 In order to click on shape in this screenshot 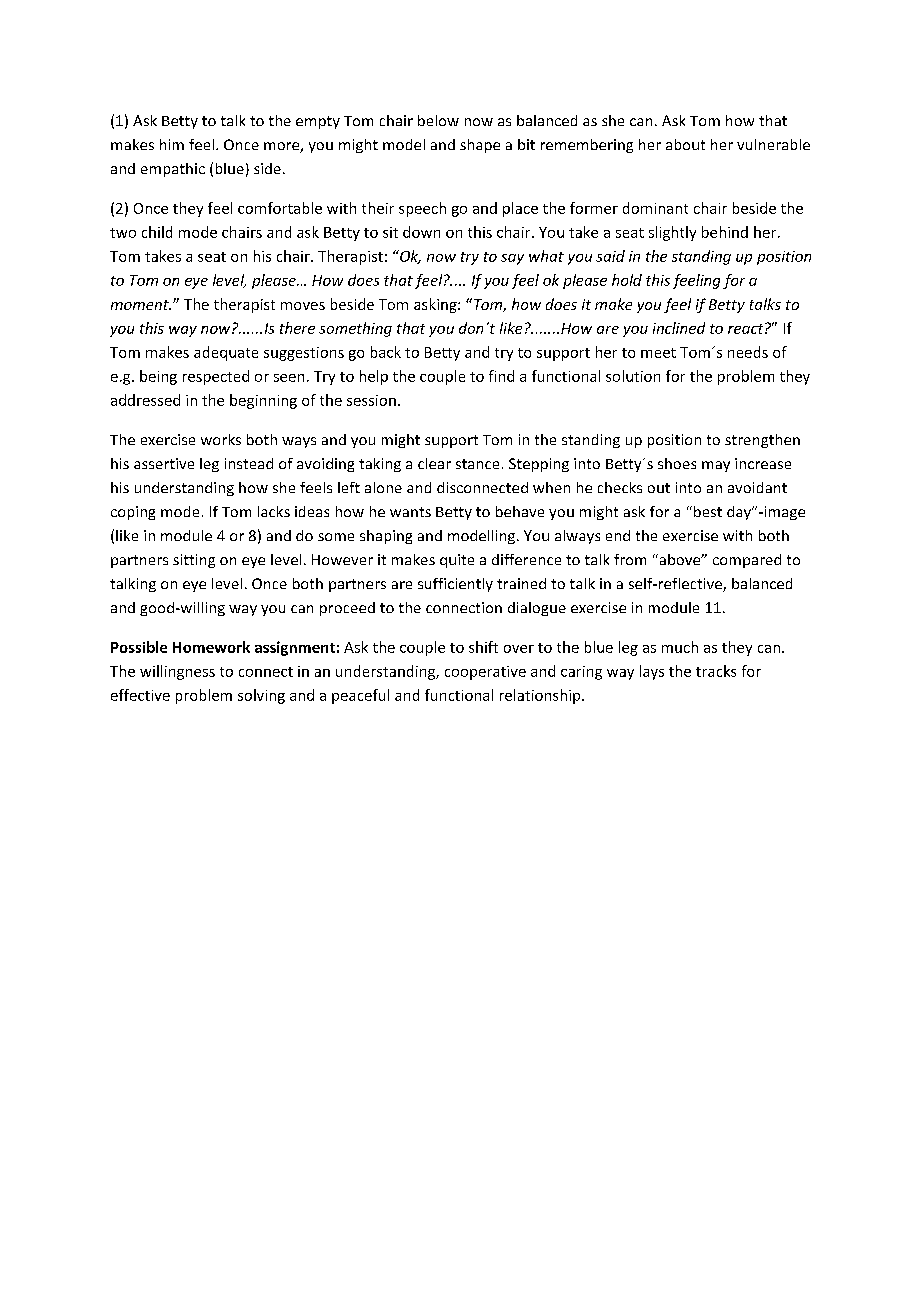, I will do `click(480, 146)`.
